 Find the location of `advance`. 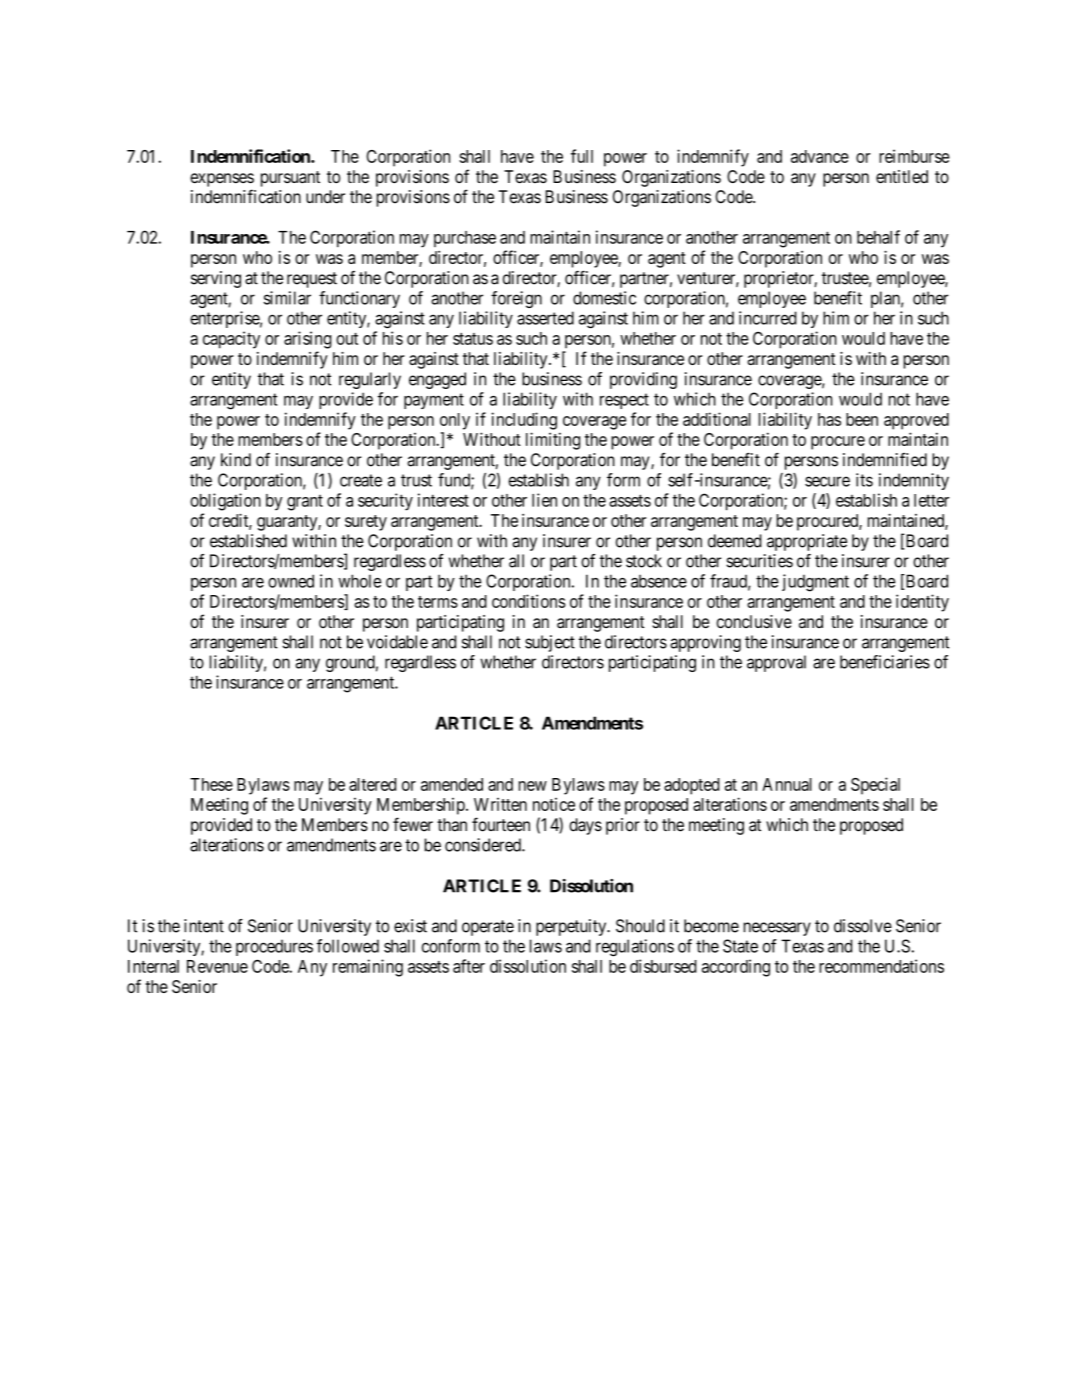

advance is located at coordinates (820, 156).
